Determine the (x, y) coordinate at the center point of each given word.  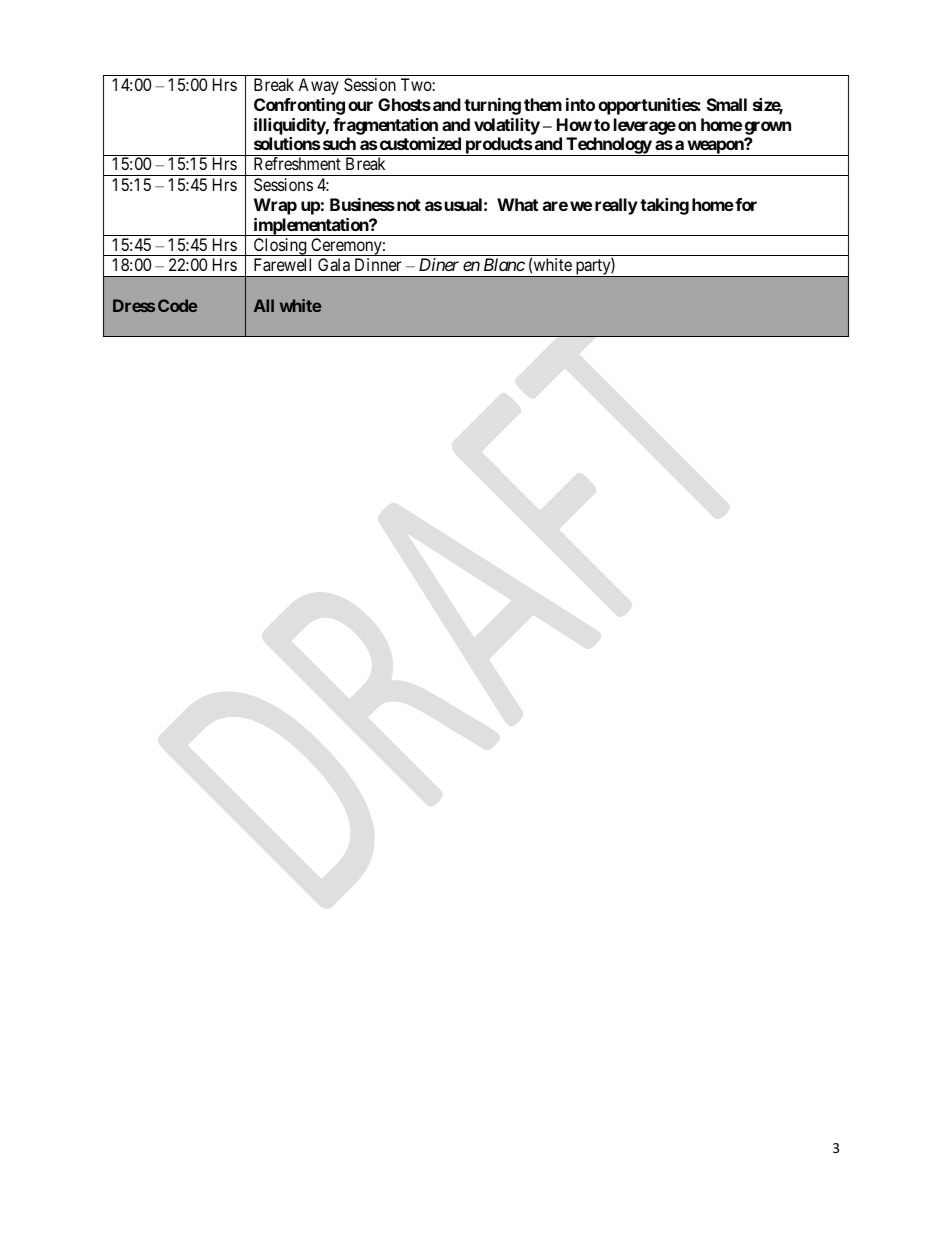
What (517, 204)
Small (727, 104)
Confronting (299, 106)
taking (664, 206)
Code (178, 305)
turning (492, 106)
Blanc (504, 264)
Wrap (275, 206)
